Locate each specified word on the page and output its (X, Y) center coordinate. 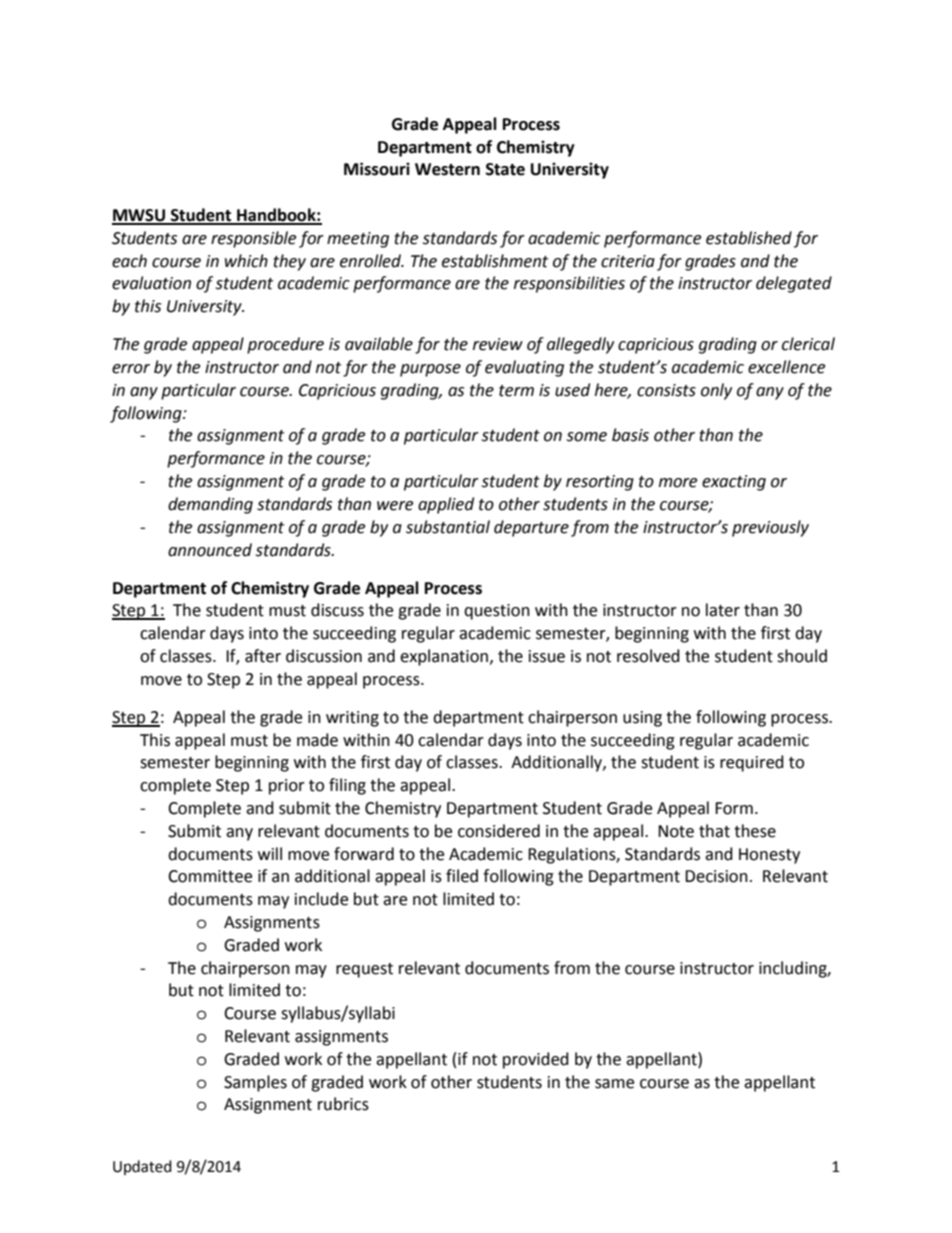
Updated (142, 1167)
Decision (716, 876)
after (263, 656)
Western (447, 169)
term (516, 391)
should (802, 656)
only (716, 391)
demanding (210, 505)
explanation (444, 657)
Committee (210, 876)
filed (462, 876)
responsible (253, 239)
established (749, 238)
